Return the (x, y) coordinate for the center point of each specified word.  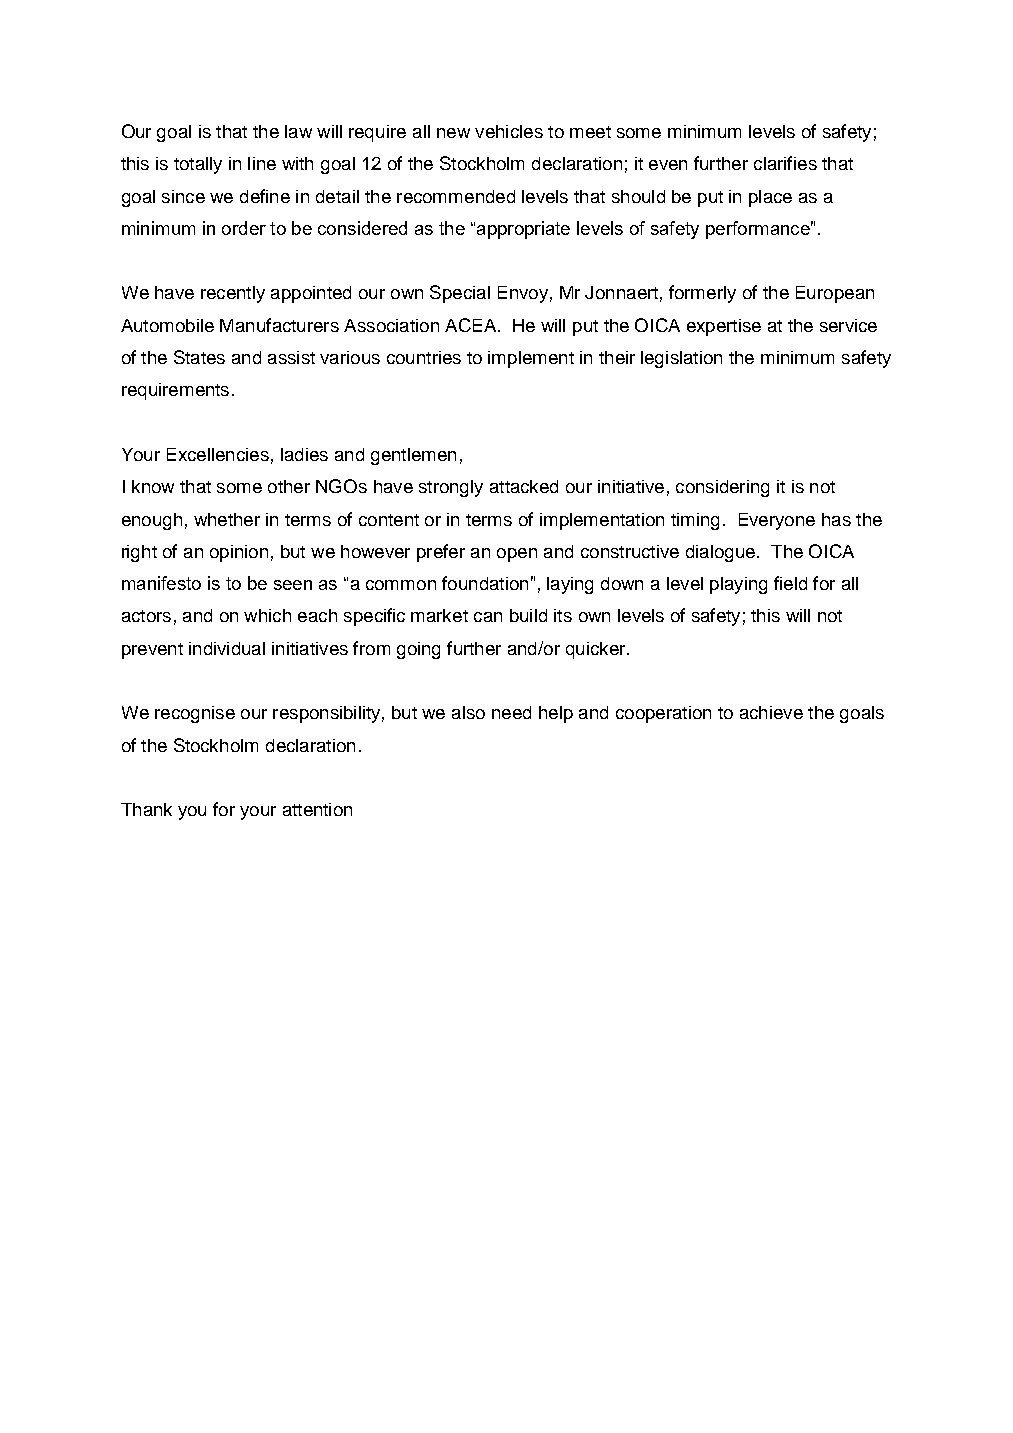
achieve (771, 712)
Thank (146, 809)
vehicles (509, 131)
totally (198, 165)
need (511, 712)
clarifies (785, 163)
